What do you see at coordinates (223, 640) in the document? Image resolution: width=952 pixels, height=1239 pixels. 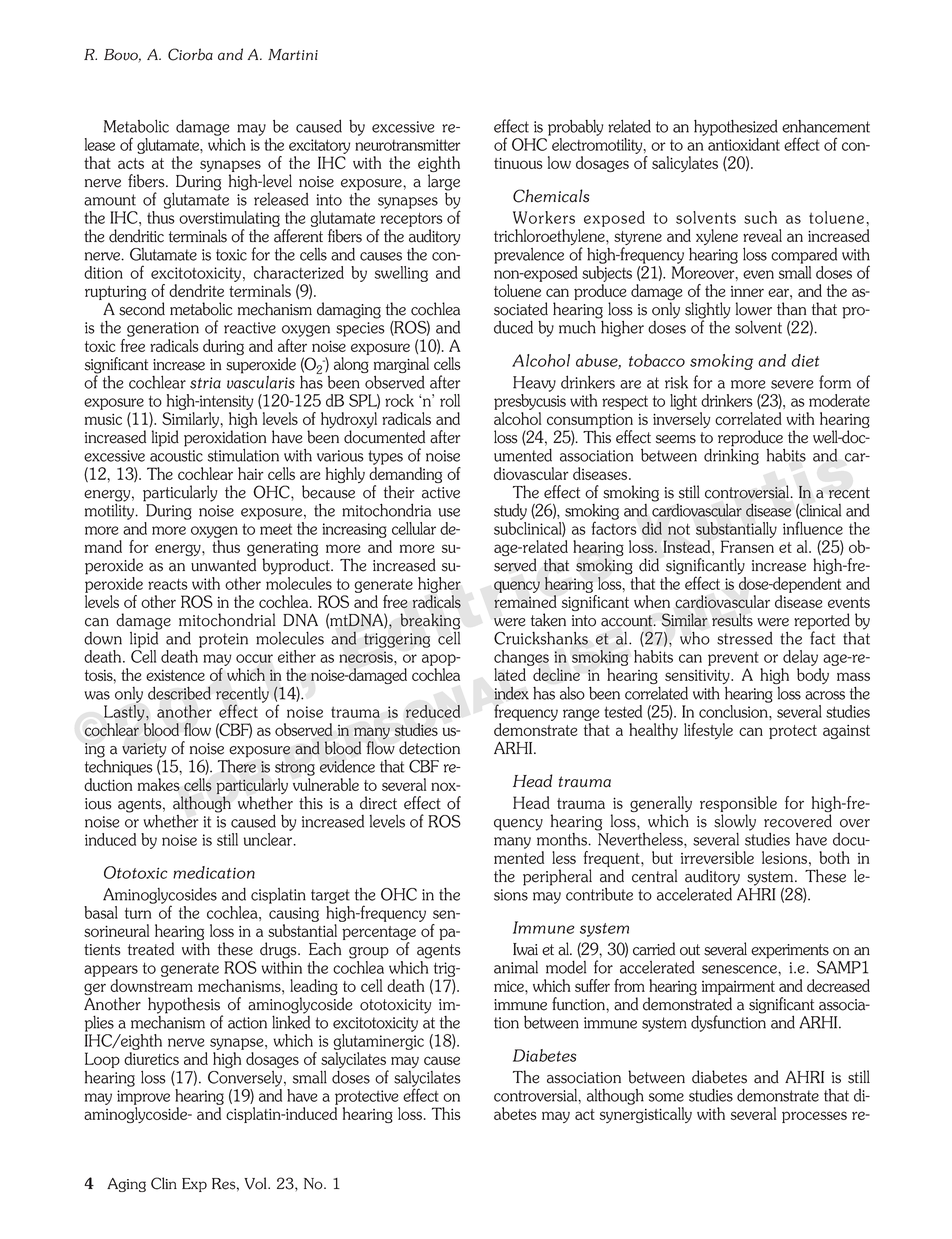 I see `protein` at bounding box center [223, 640].
